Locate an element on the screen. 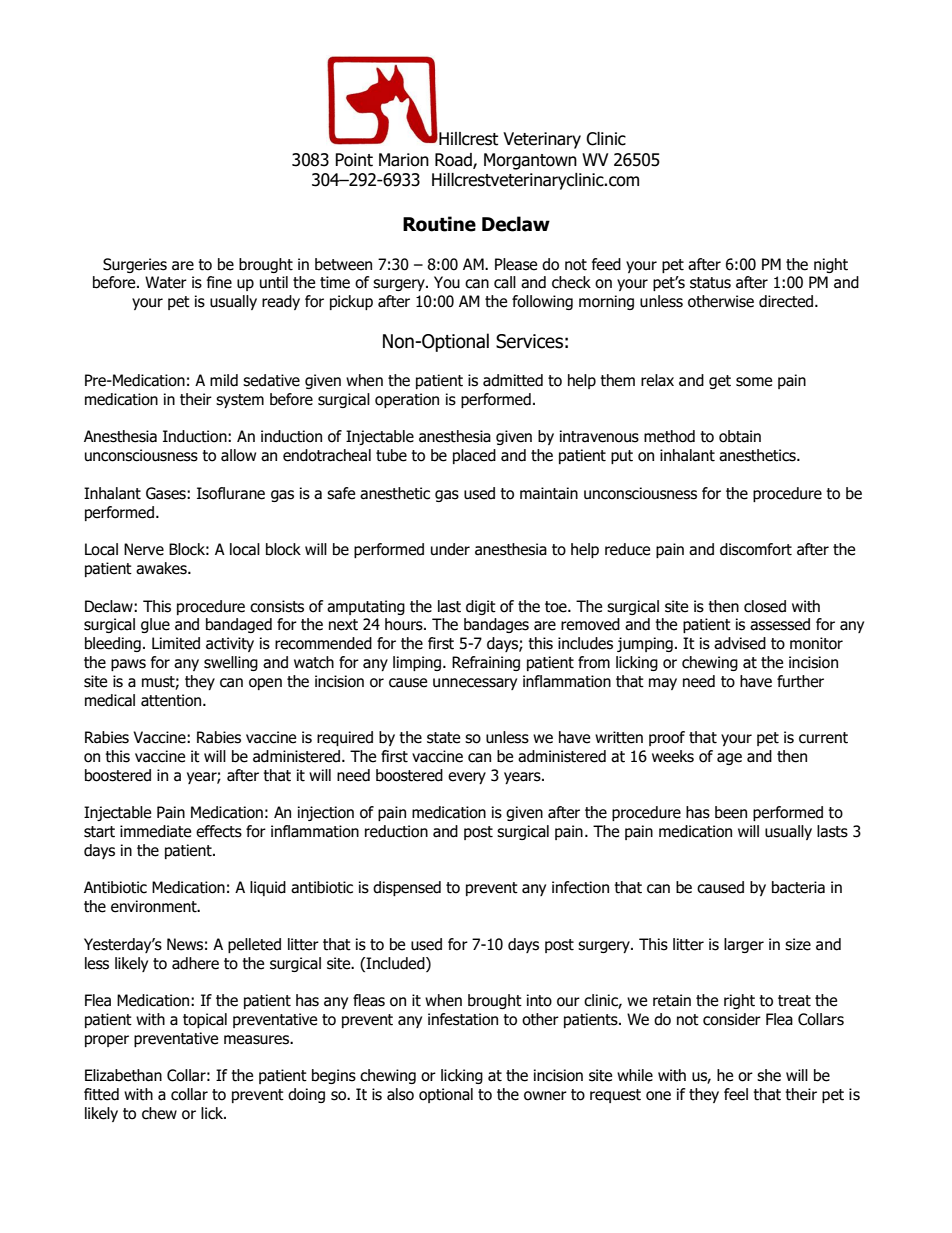 The width and height of the screenshot is (952, 1233). Surgeries is located at coordinates (135, 265).
